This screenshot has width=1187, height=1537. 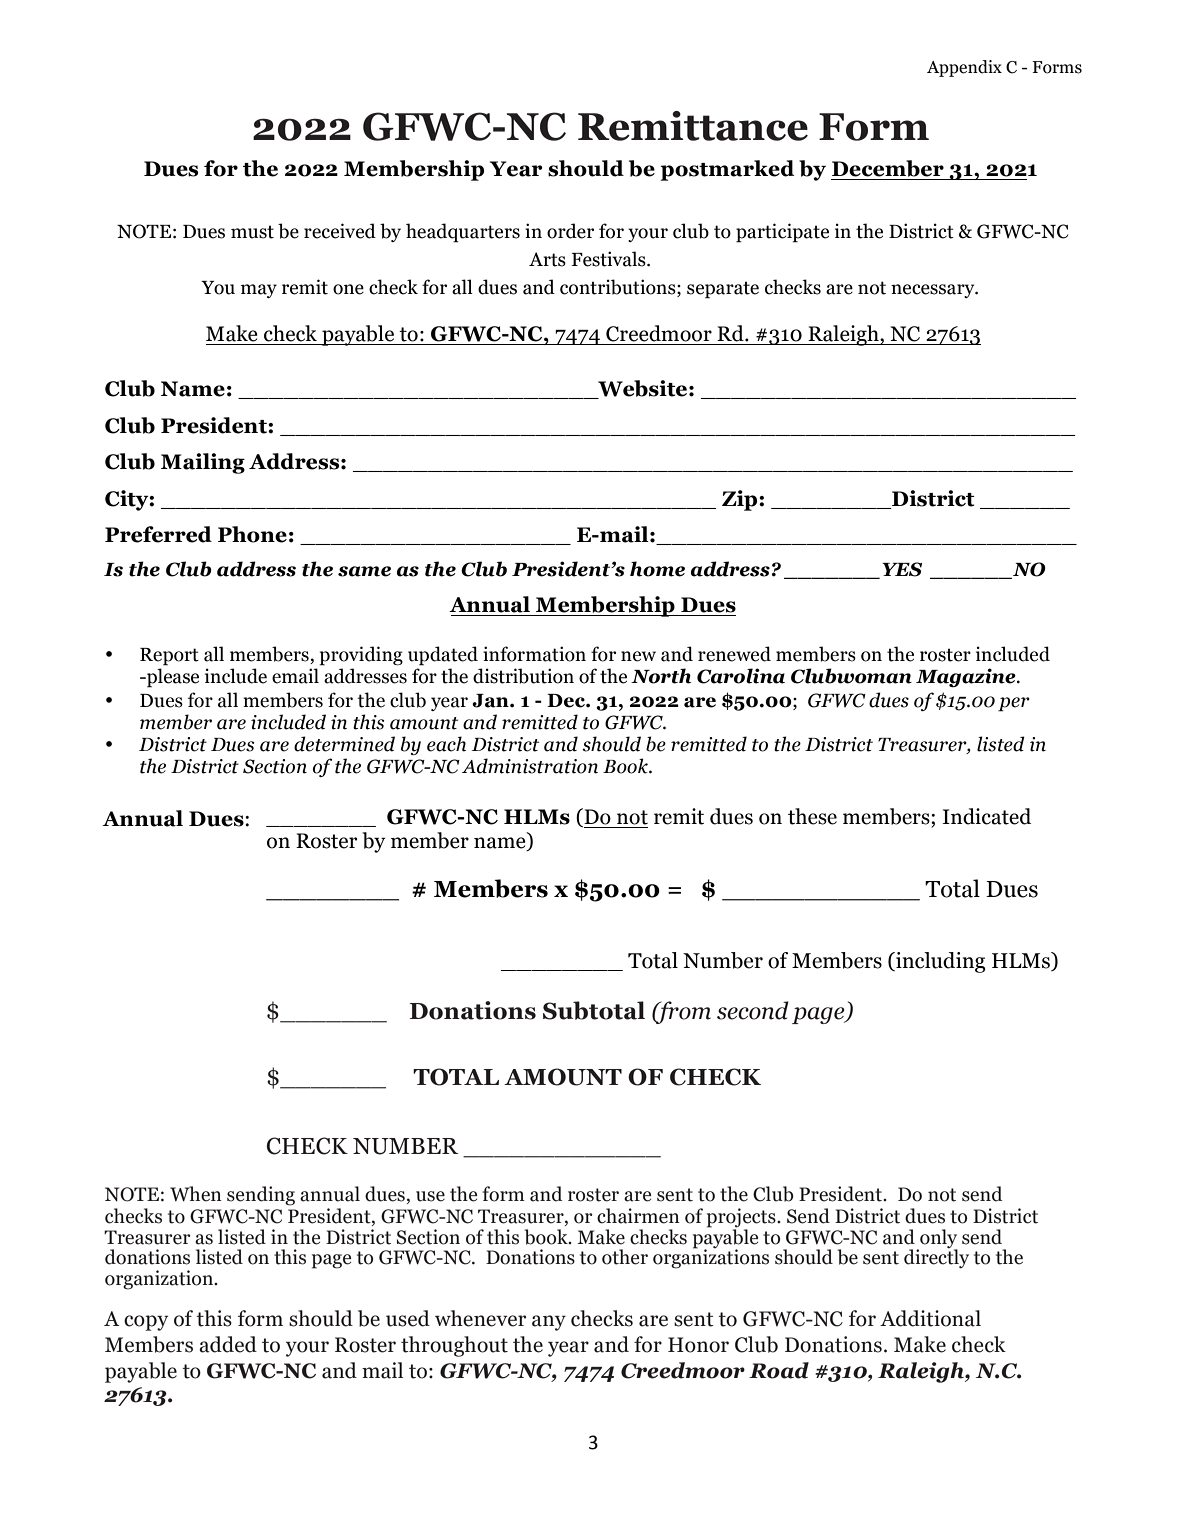 I want to click on must, so click(x=252, y=232).
